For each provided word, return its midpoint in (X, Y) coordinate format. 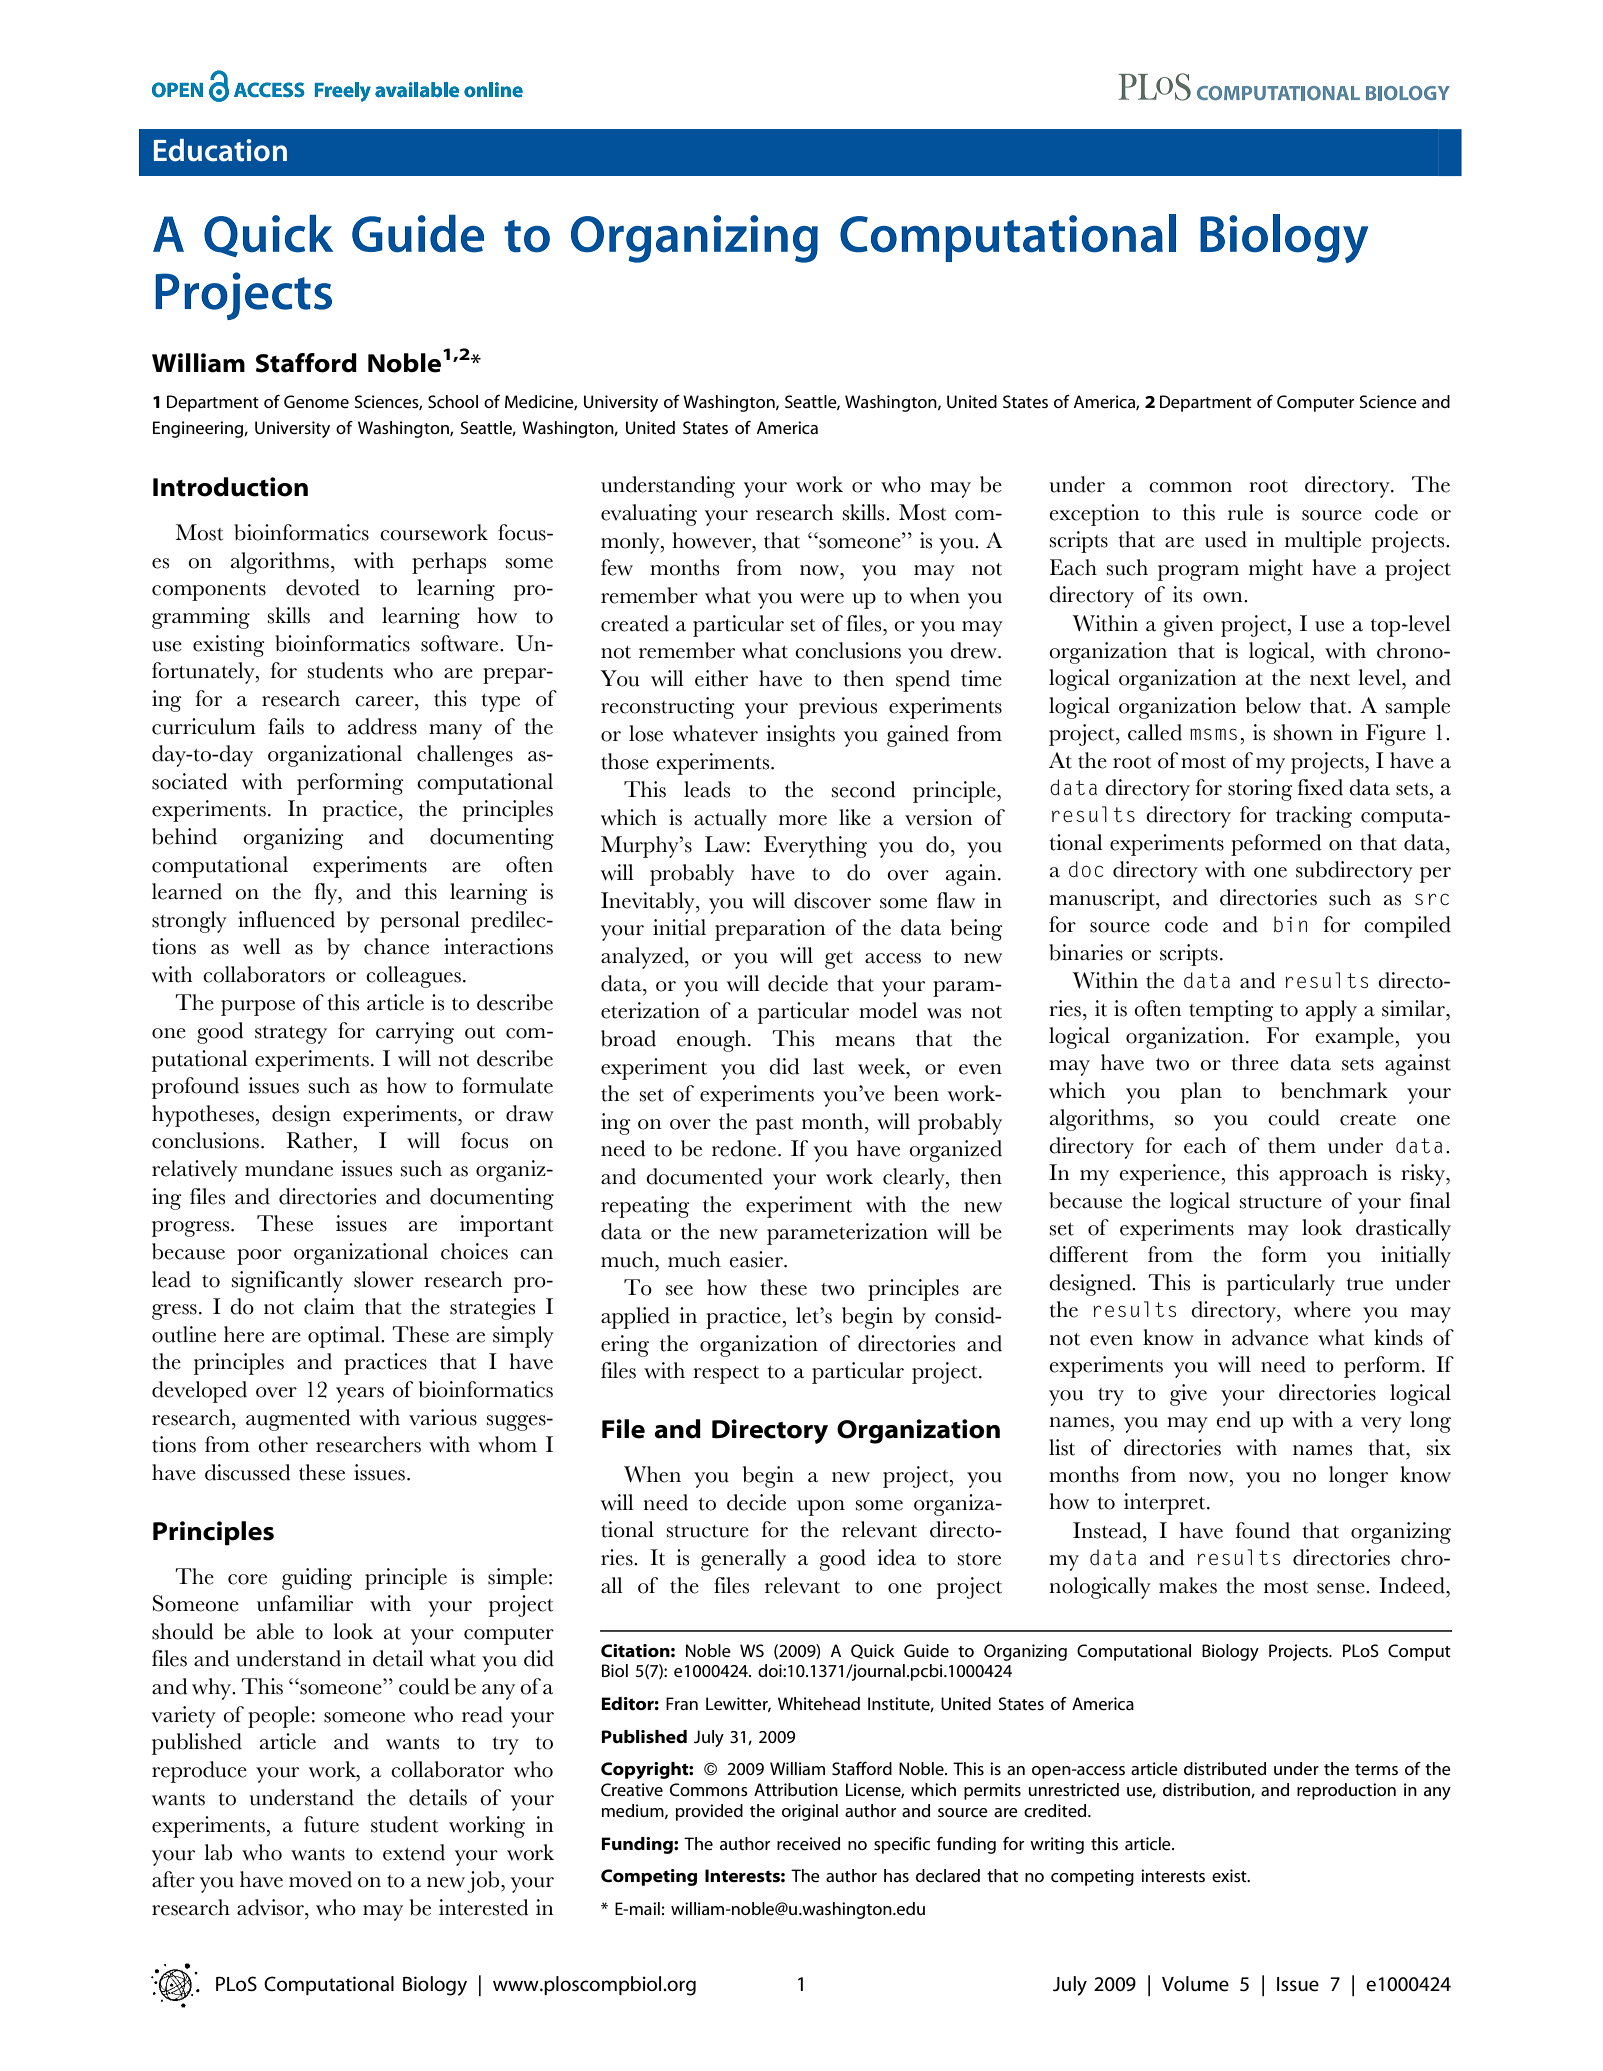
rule (1245, 512)
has (896, 1875)
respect (726, 1375)
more (803, 820)
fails (286, 726)
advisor (271, 1907)
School (453, 401)
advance (1270, 1337)
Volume (1195, 1984)
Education (220, 150)
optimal (345, 1337)
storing (1260, 790)
